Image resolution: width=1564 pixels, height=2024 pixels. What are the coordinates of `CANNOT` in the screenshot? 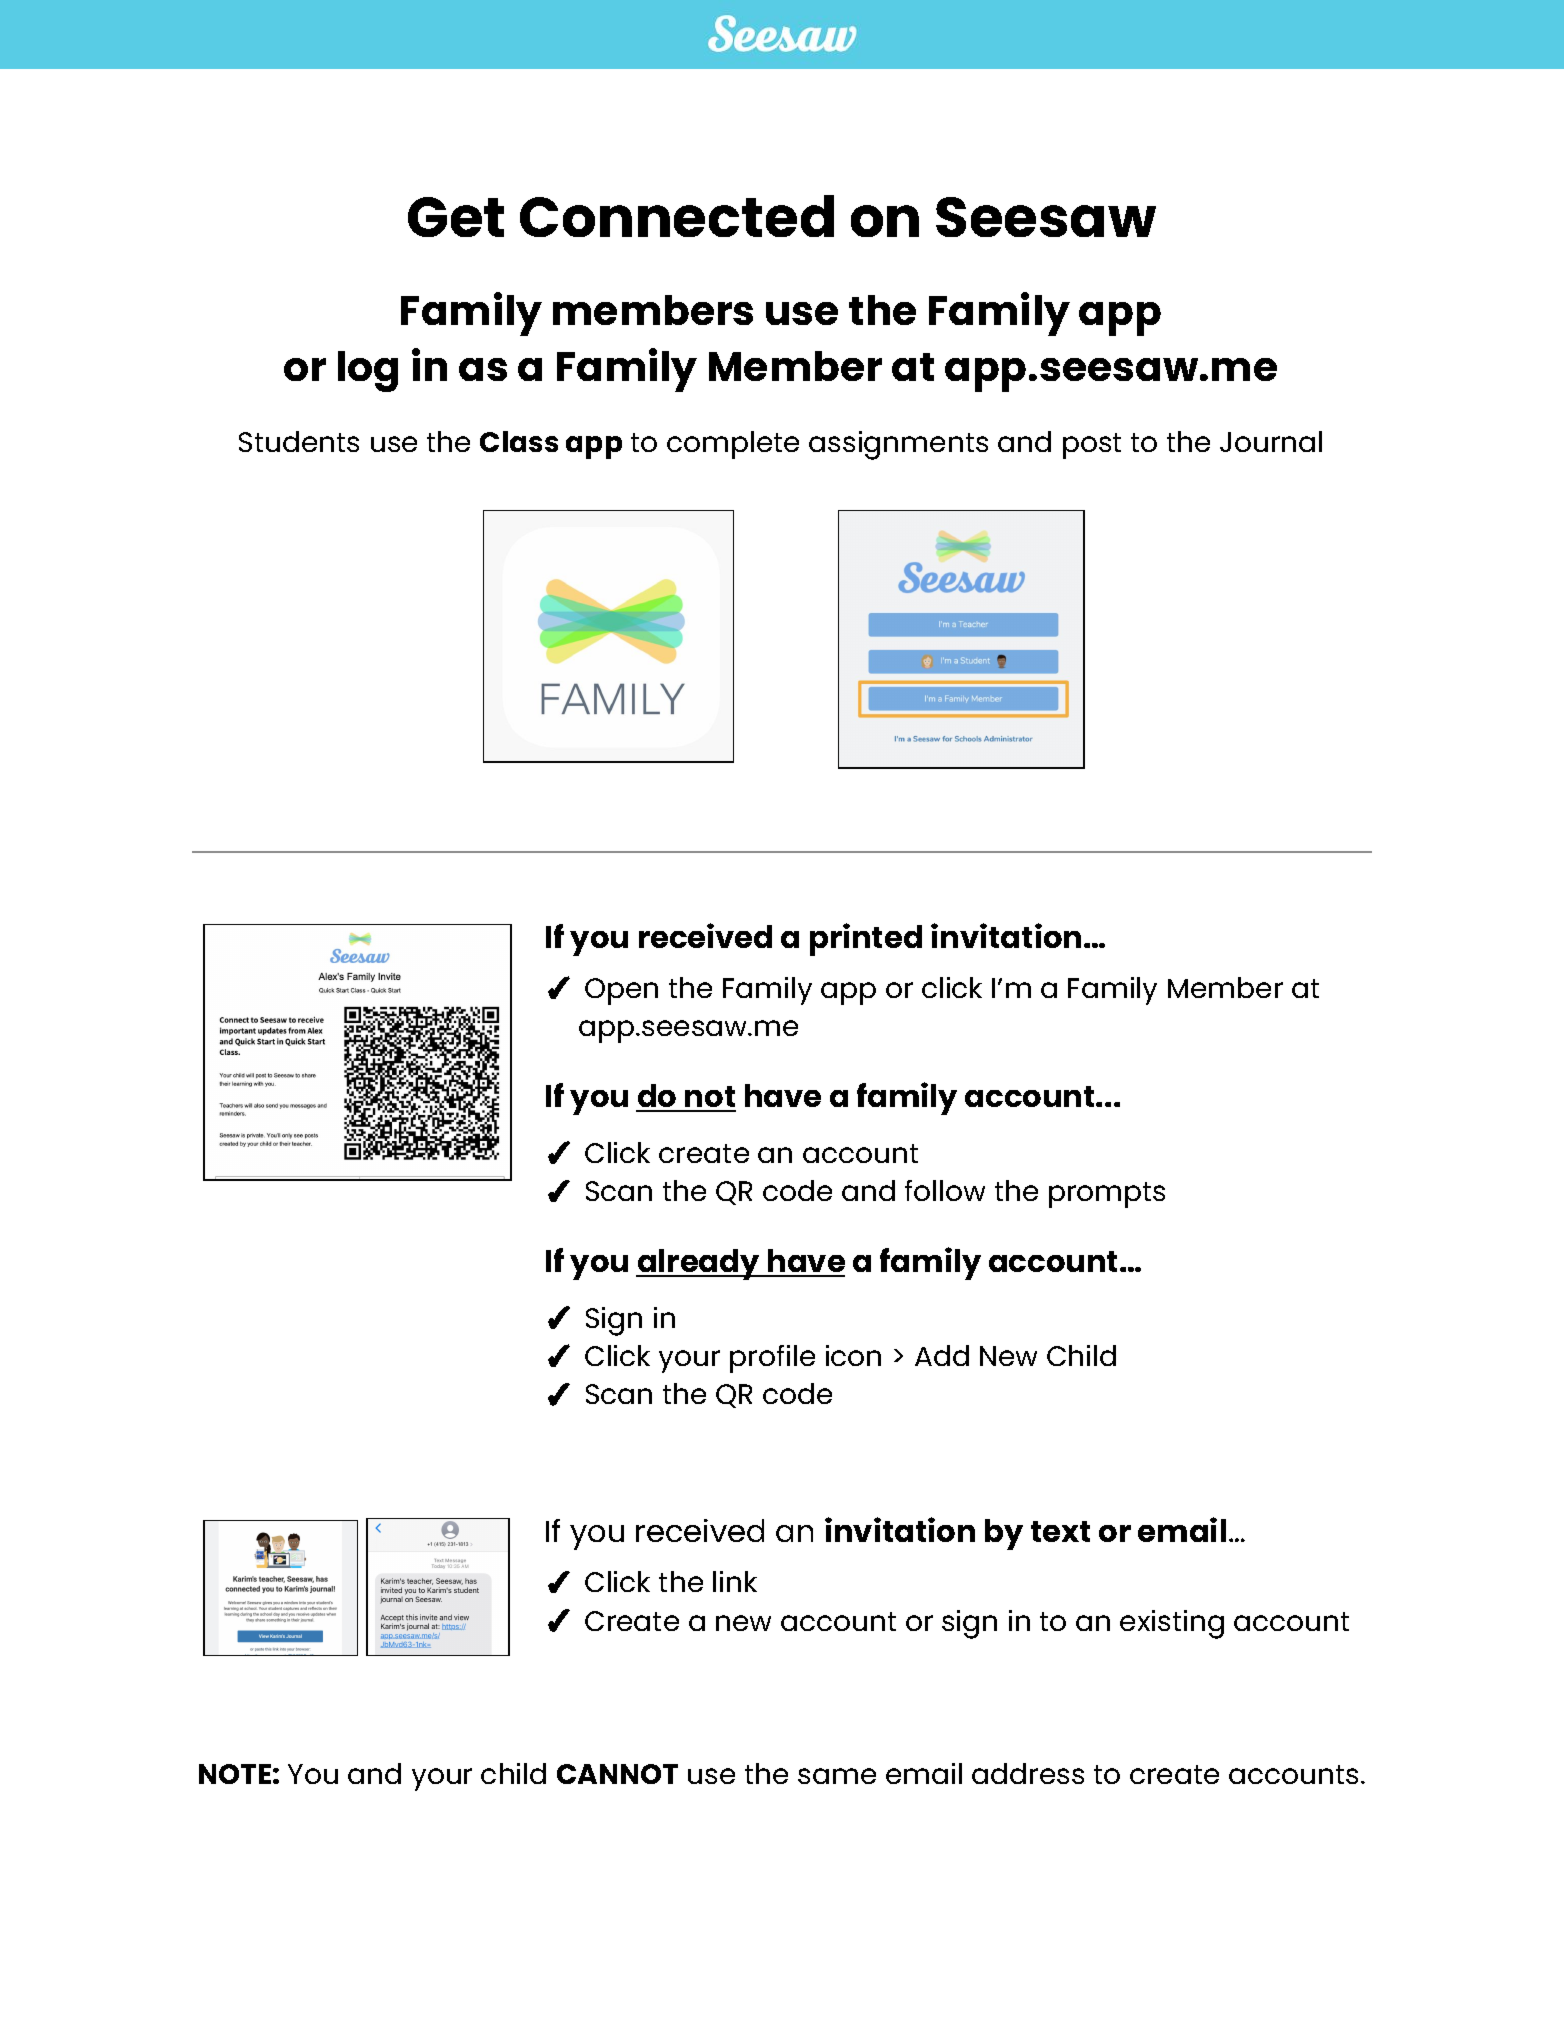 It's located at (617, 1774).
